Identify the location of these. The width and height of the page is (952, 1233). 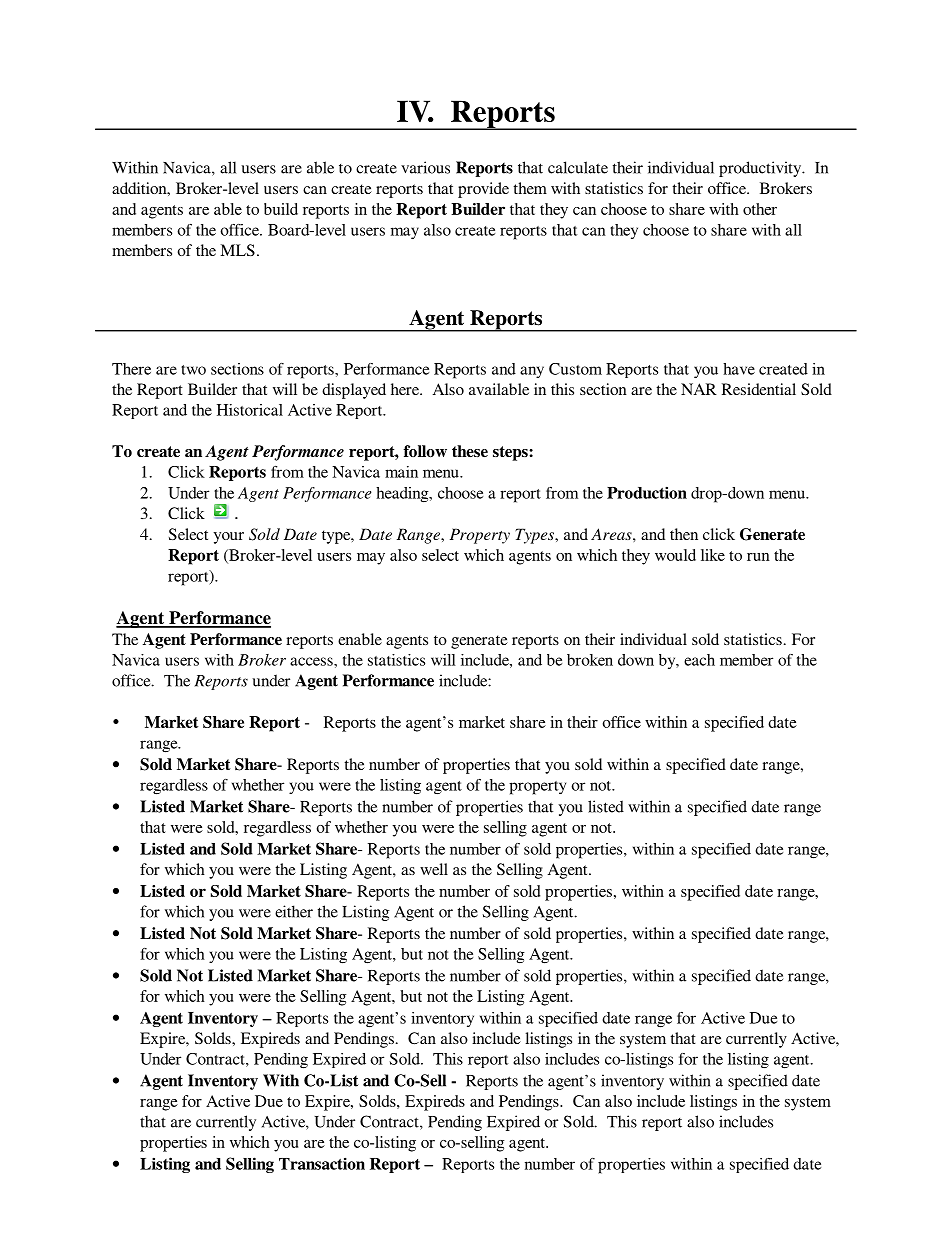
(470, 451).
